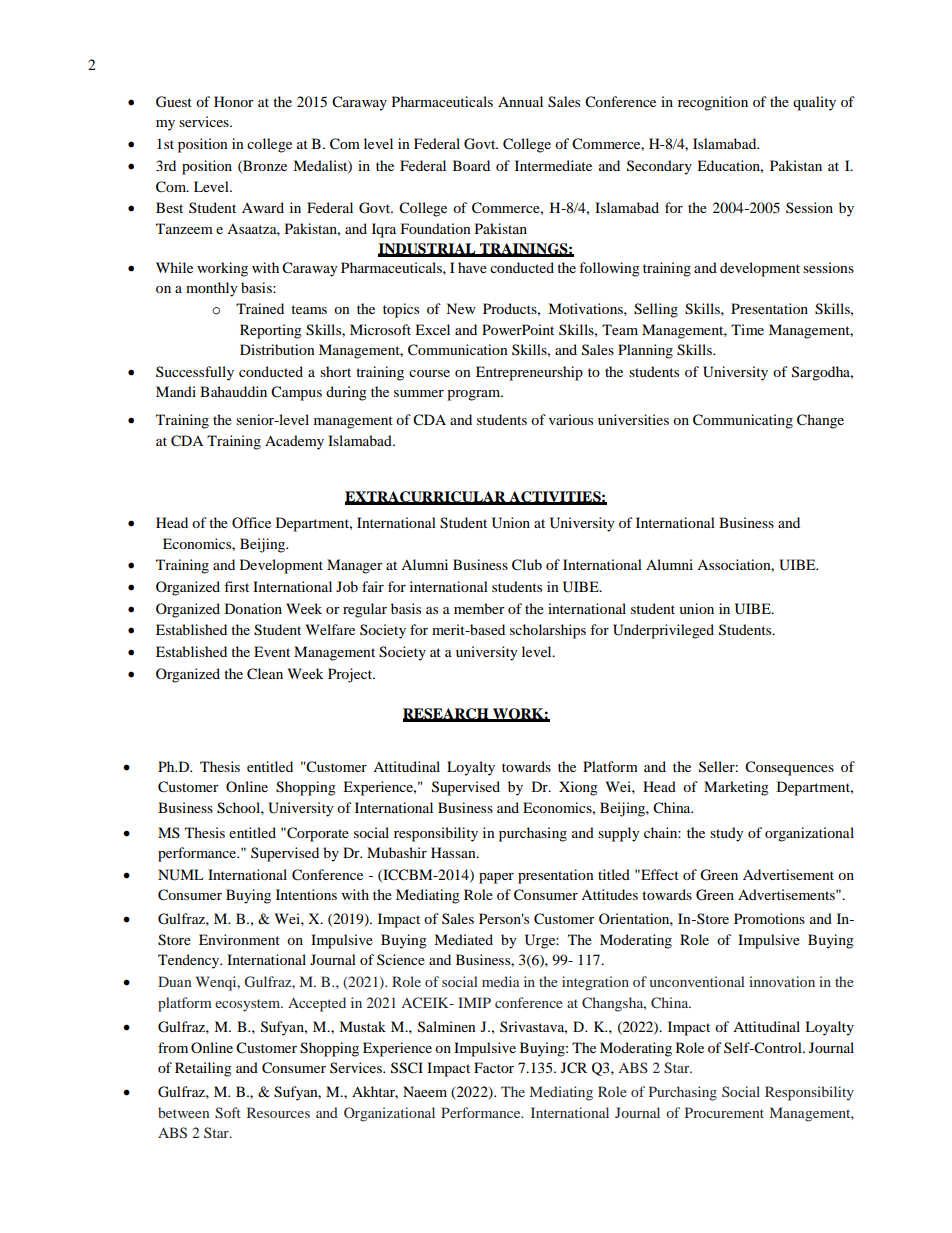  What do you see at coordinates (663, 631) in the page?
I see `Underprivileged` at bounding box center [663, 631].
